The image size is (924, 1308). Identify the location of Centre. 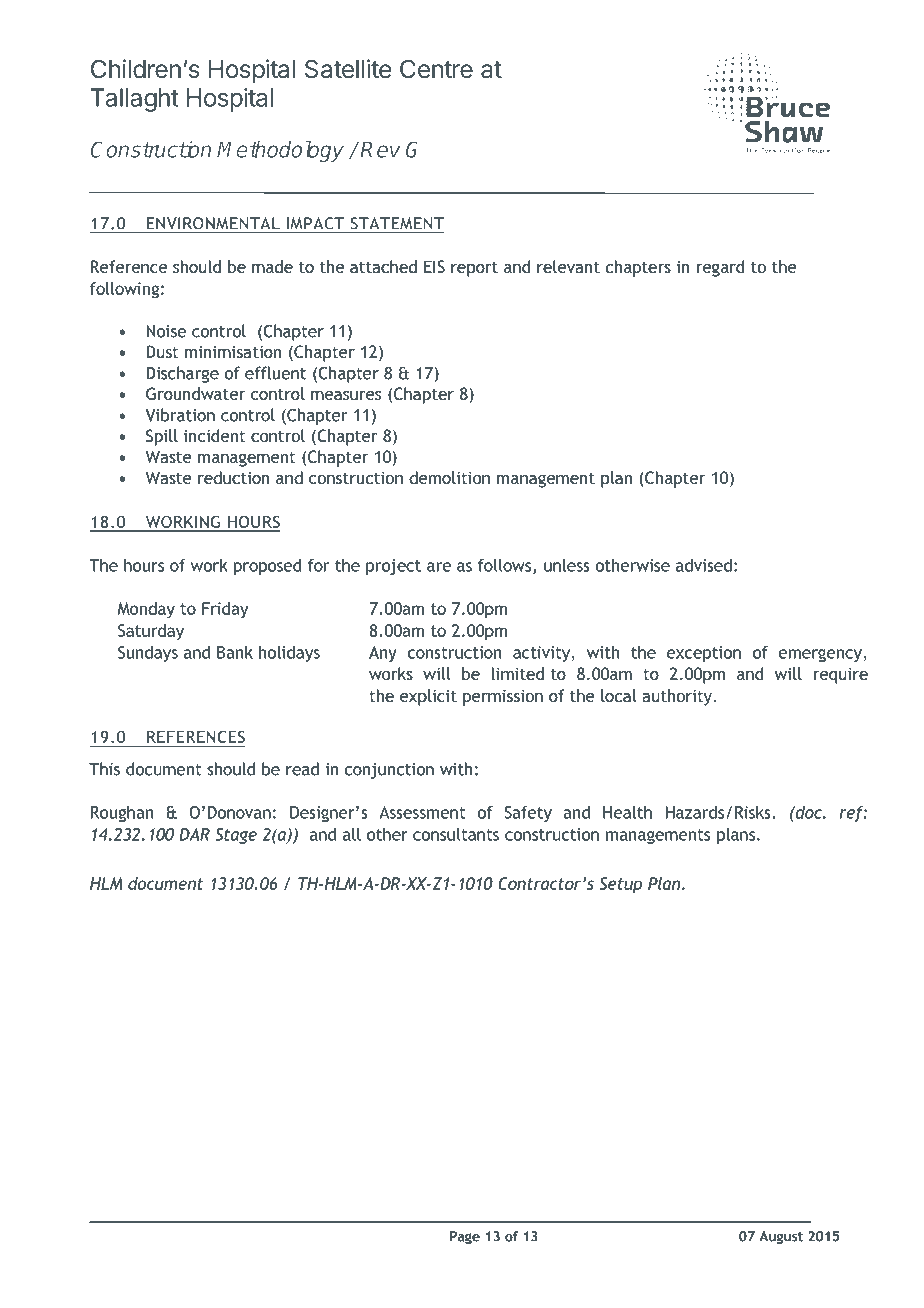
(436, 69).
